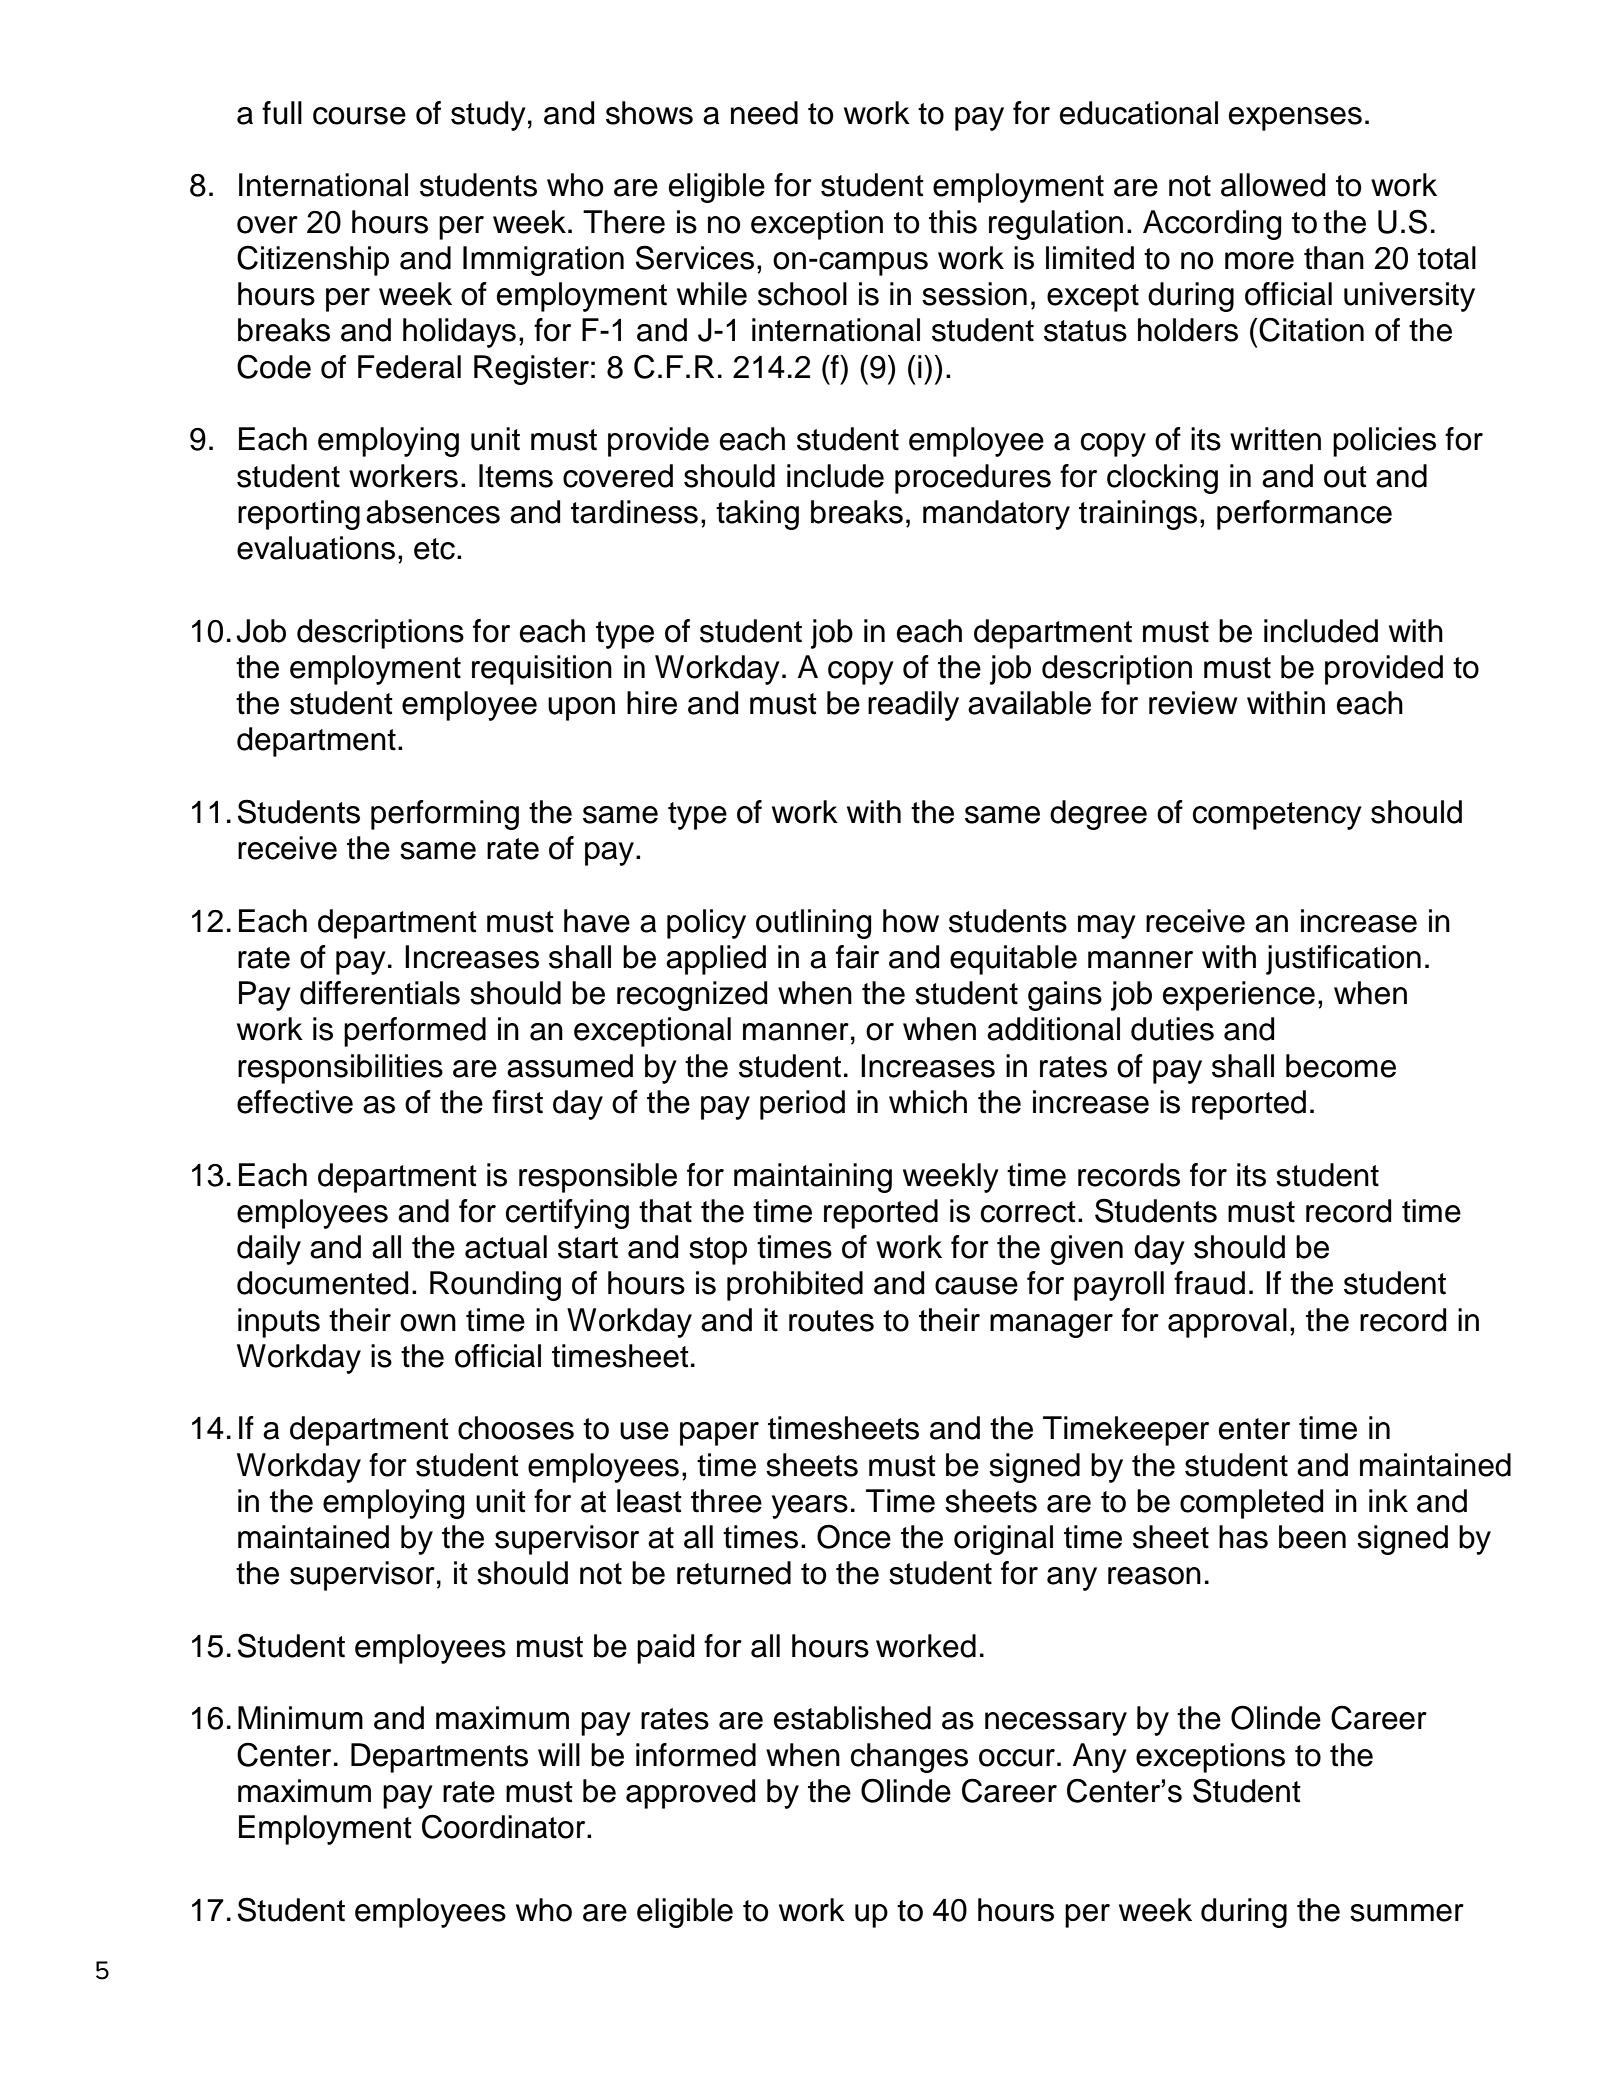  I want to click on summer, so click(1407, 1913).
